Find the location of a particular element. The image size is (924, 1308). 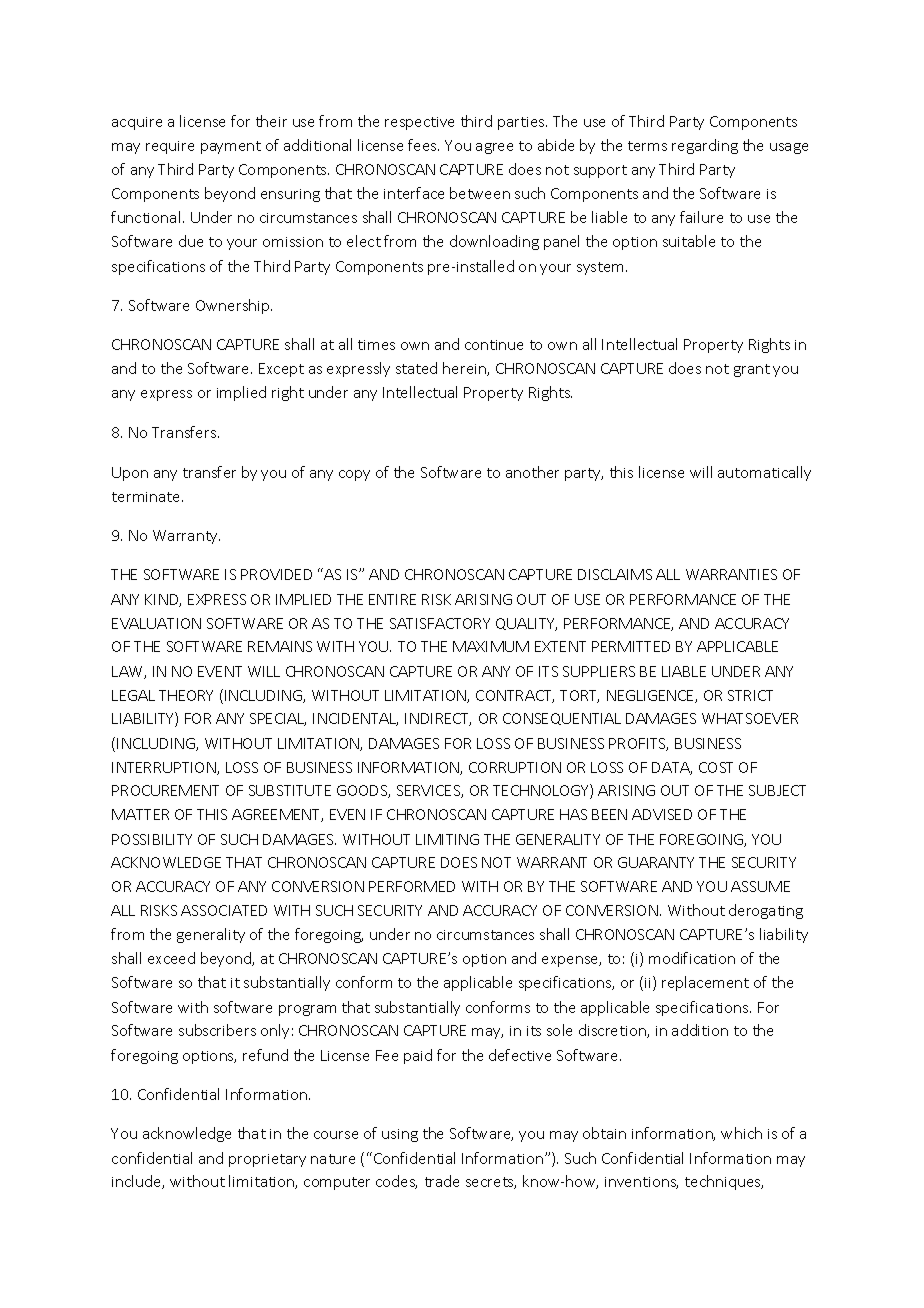

MAXIMUM is located at coordinates (491, 646).
